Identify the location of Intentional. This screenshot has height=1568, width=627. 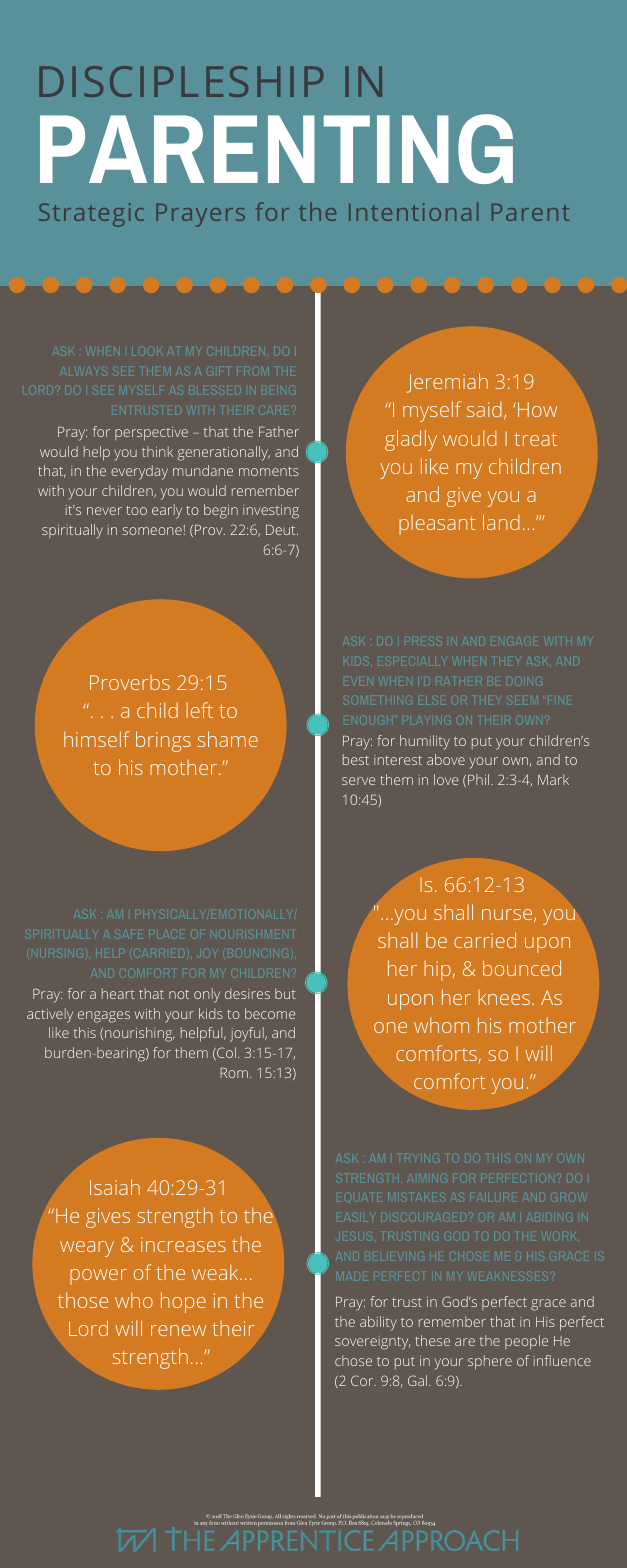
(413, 211).
